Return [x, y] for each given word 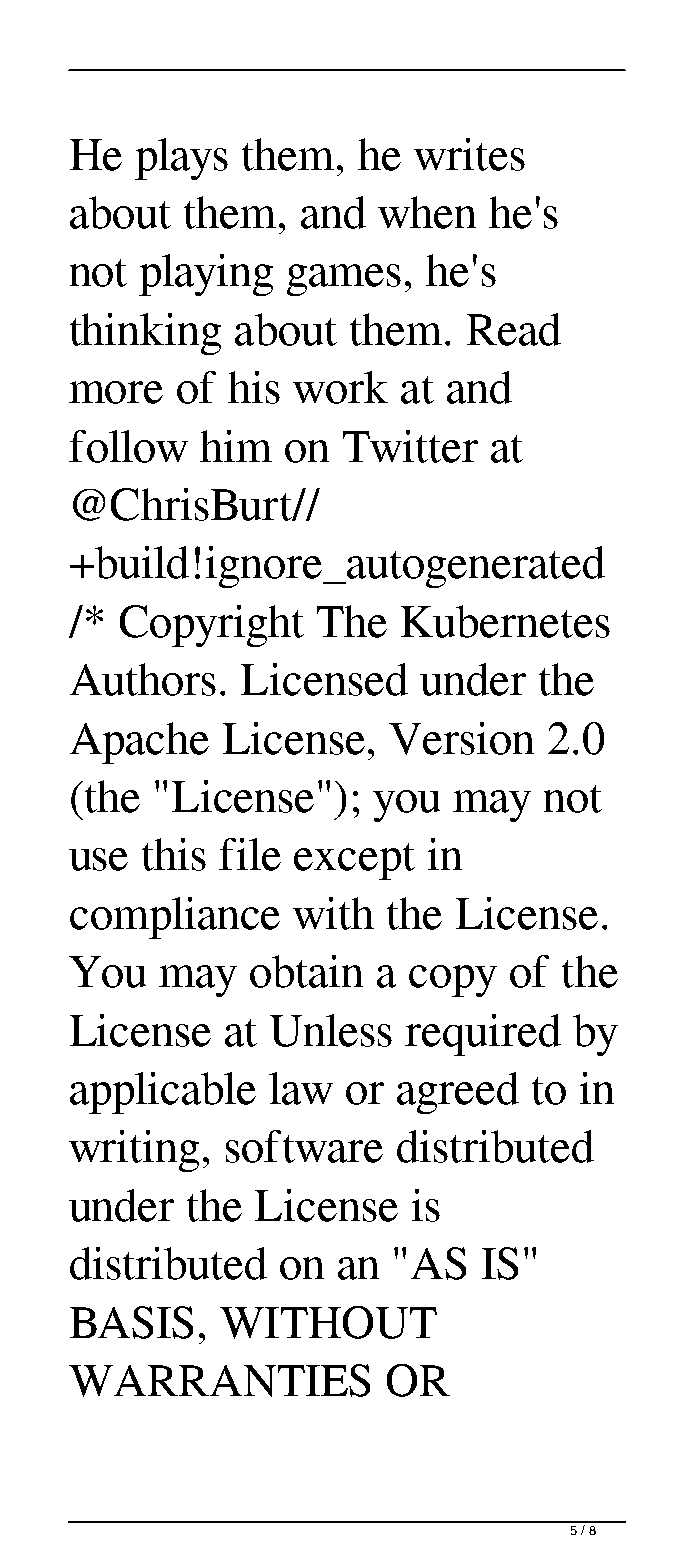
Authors [143, 679]
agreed [458, 1093]
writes [469, 154]
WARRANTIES [219, 1380]
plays [181, 159]
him [236, 446]
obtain [306, 971]
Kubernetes [505, 621]
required [483, 1035]
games [344, 280]
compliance [175, 918]
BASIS [131, 1322]
